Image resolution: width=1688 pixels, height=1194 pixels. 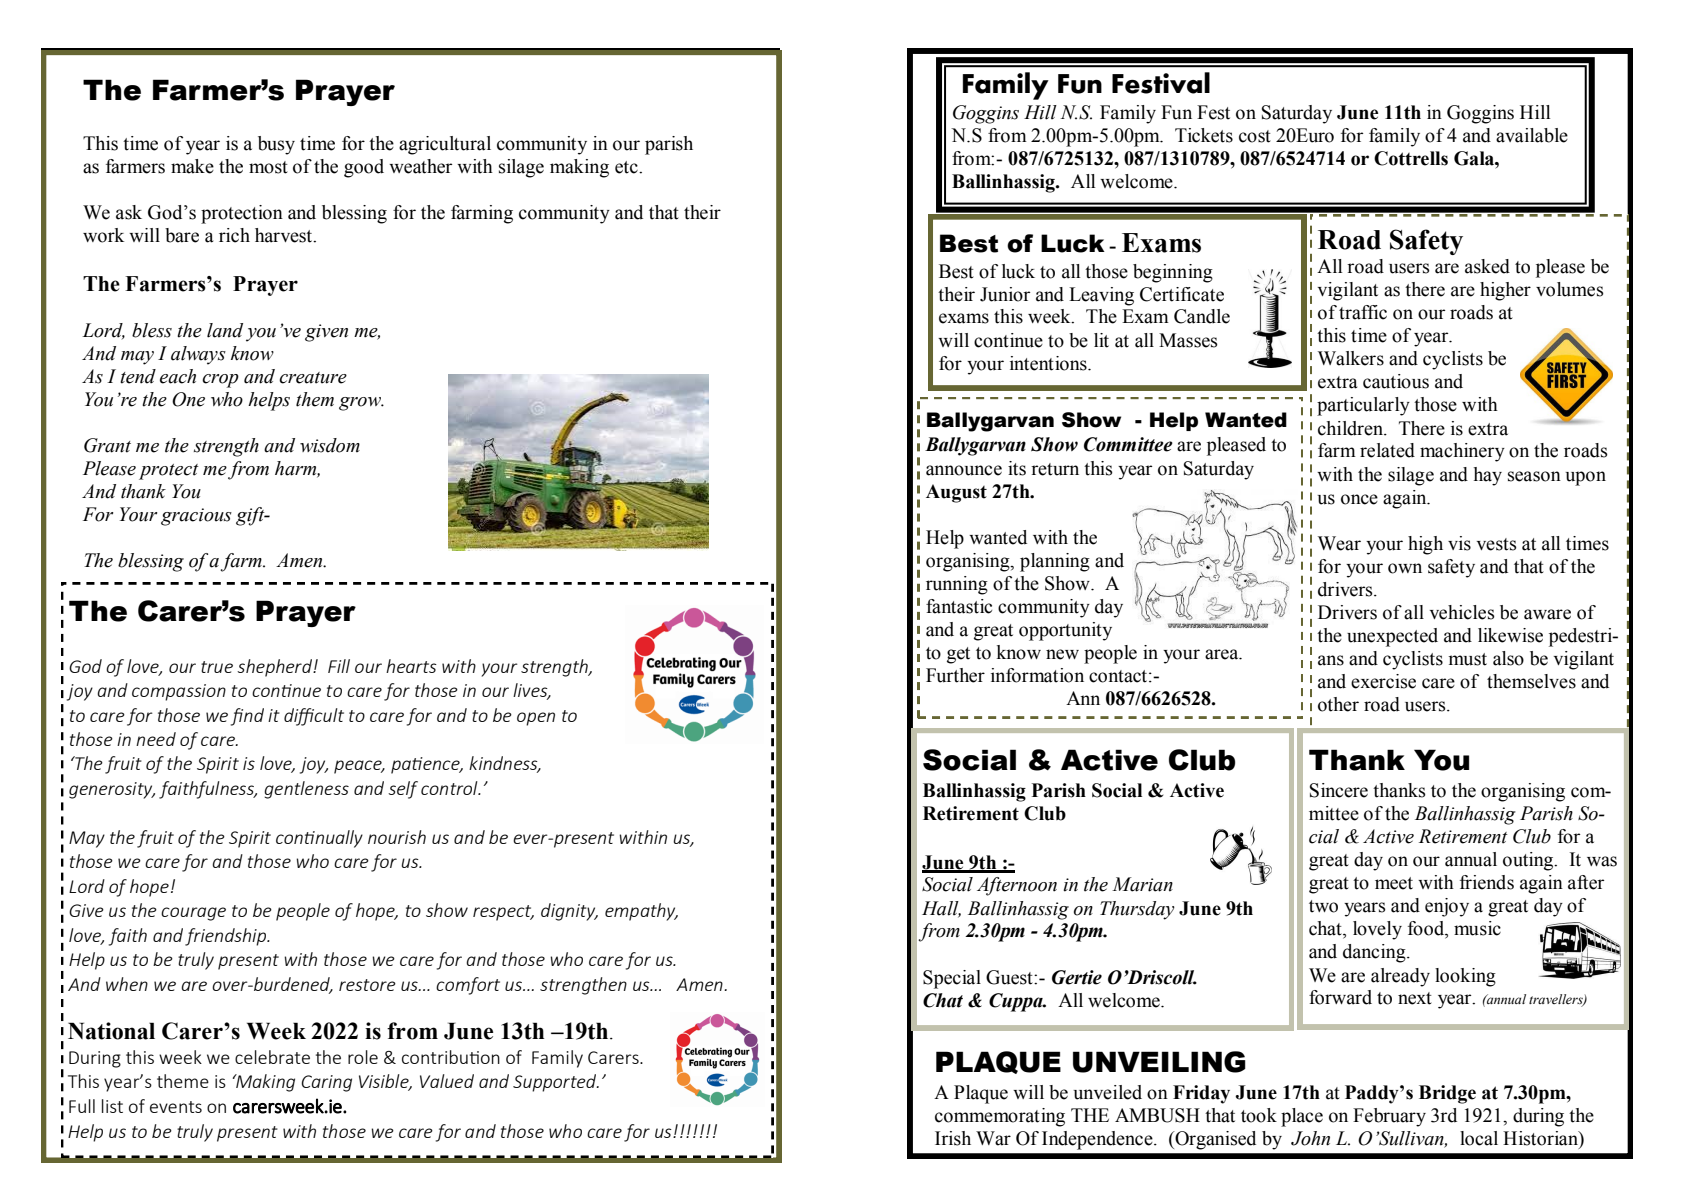 I want to click on hay, so click(x=1488, y=476).
